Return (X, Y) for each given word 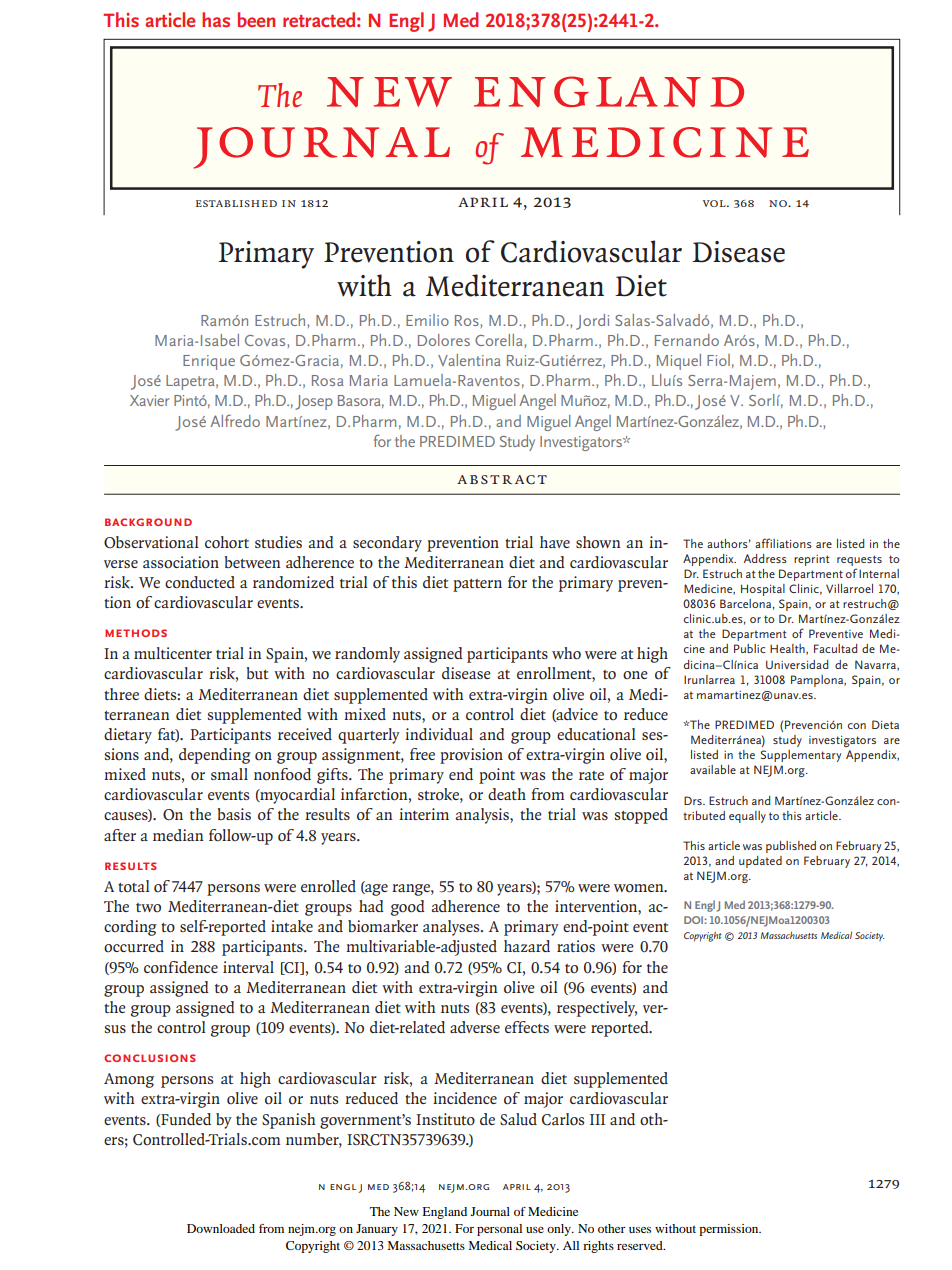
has (216, 19)
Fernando (687, 340)
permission (730, 1230)
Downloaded (221, 1228)
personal (499, 1230)
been (256, 19)
